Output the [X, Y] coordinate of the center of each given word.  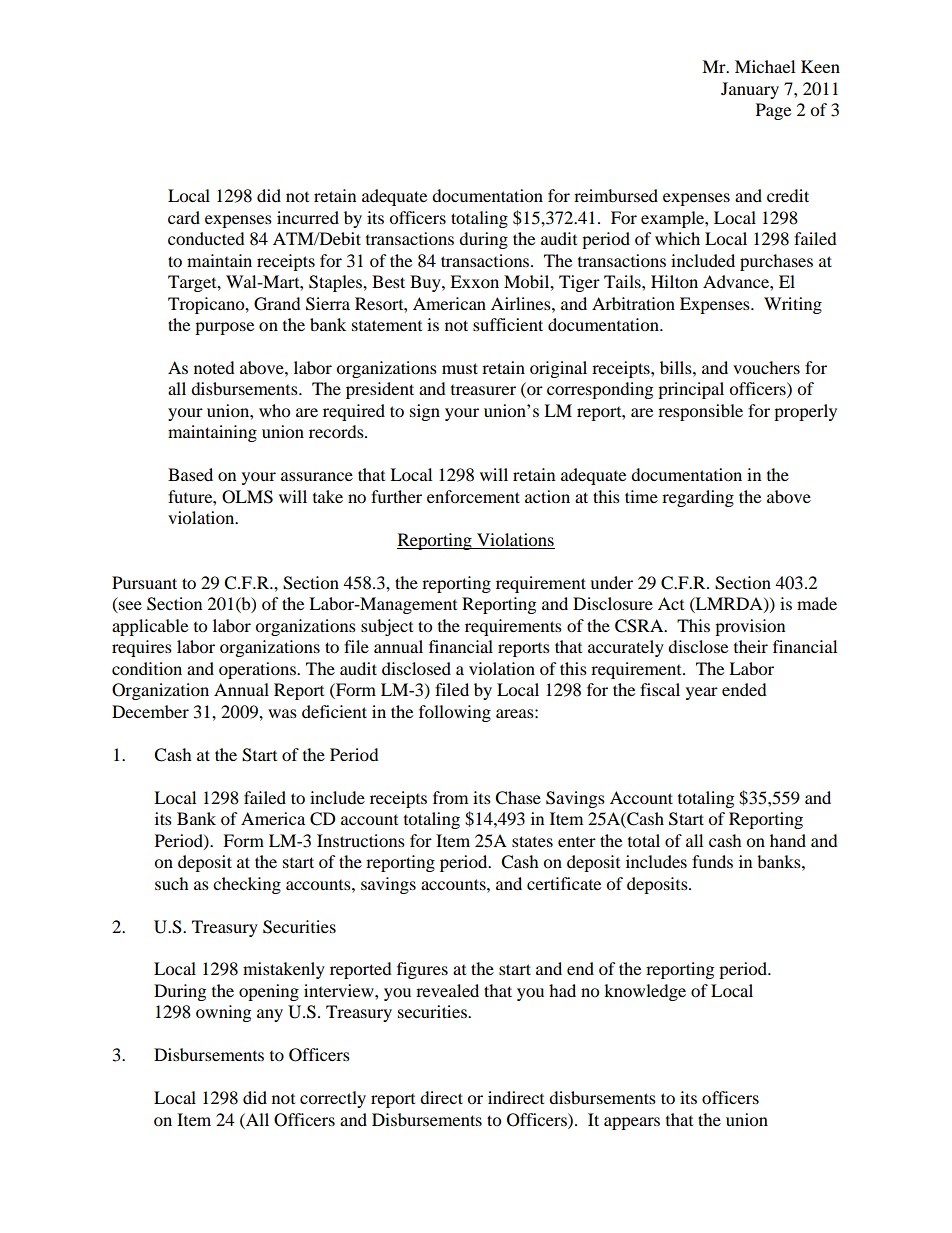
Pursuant [144, 582]
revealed [447, 990]
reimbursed [616, 195]
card [184, 217]
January [750, 90]
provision [750, 627]
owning [223, 1013]
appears [632, 1123]
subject [387, 627]
